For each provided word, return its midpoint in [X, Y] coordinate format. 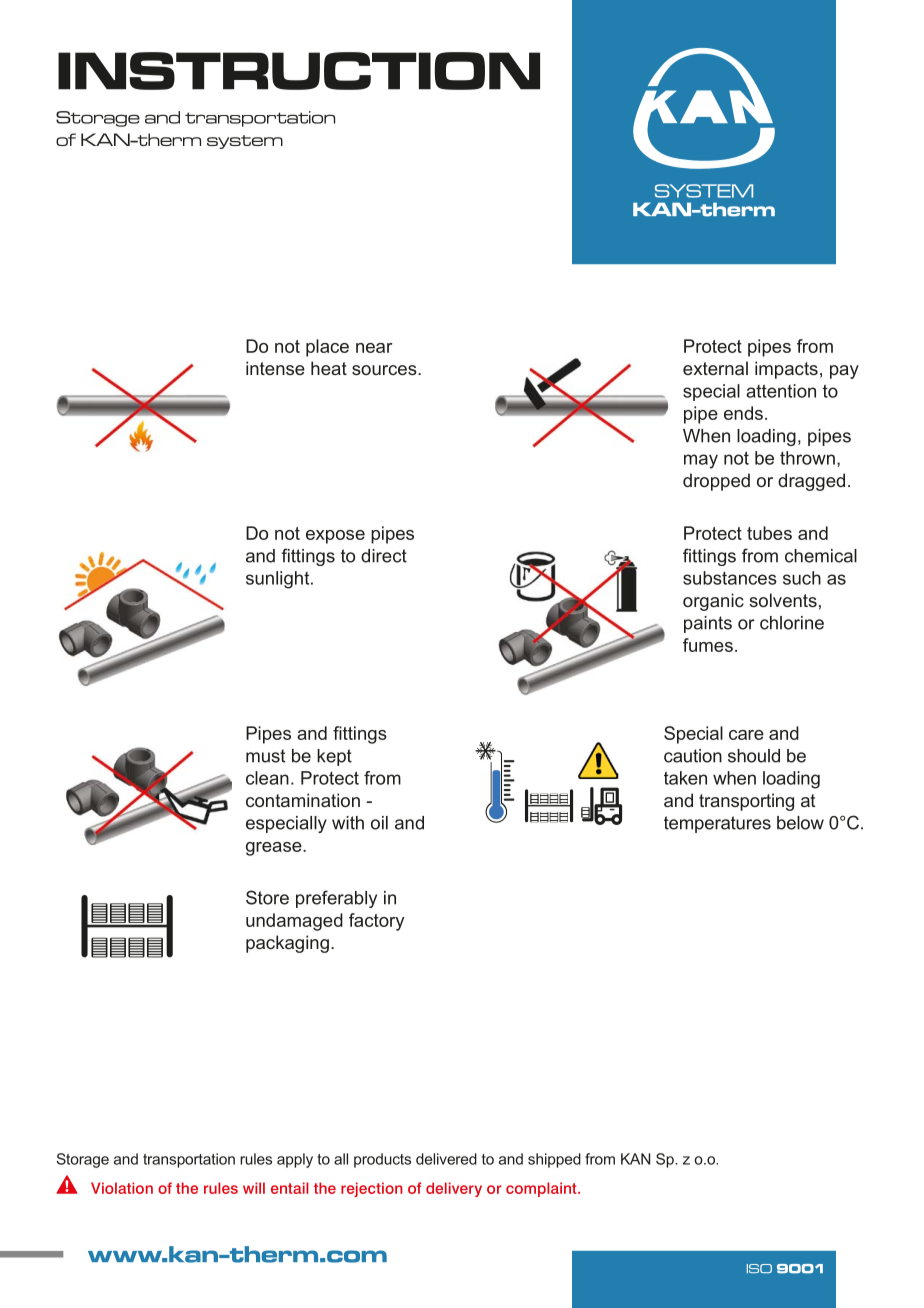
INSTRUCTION [299, 71]
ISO [759, 1268]
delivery [454, 1189]
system [245, 142]
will [254, 1188]
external [715, 368]
